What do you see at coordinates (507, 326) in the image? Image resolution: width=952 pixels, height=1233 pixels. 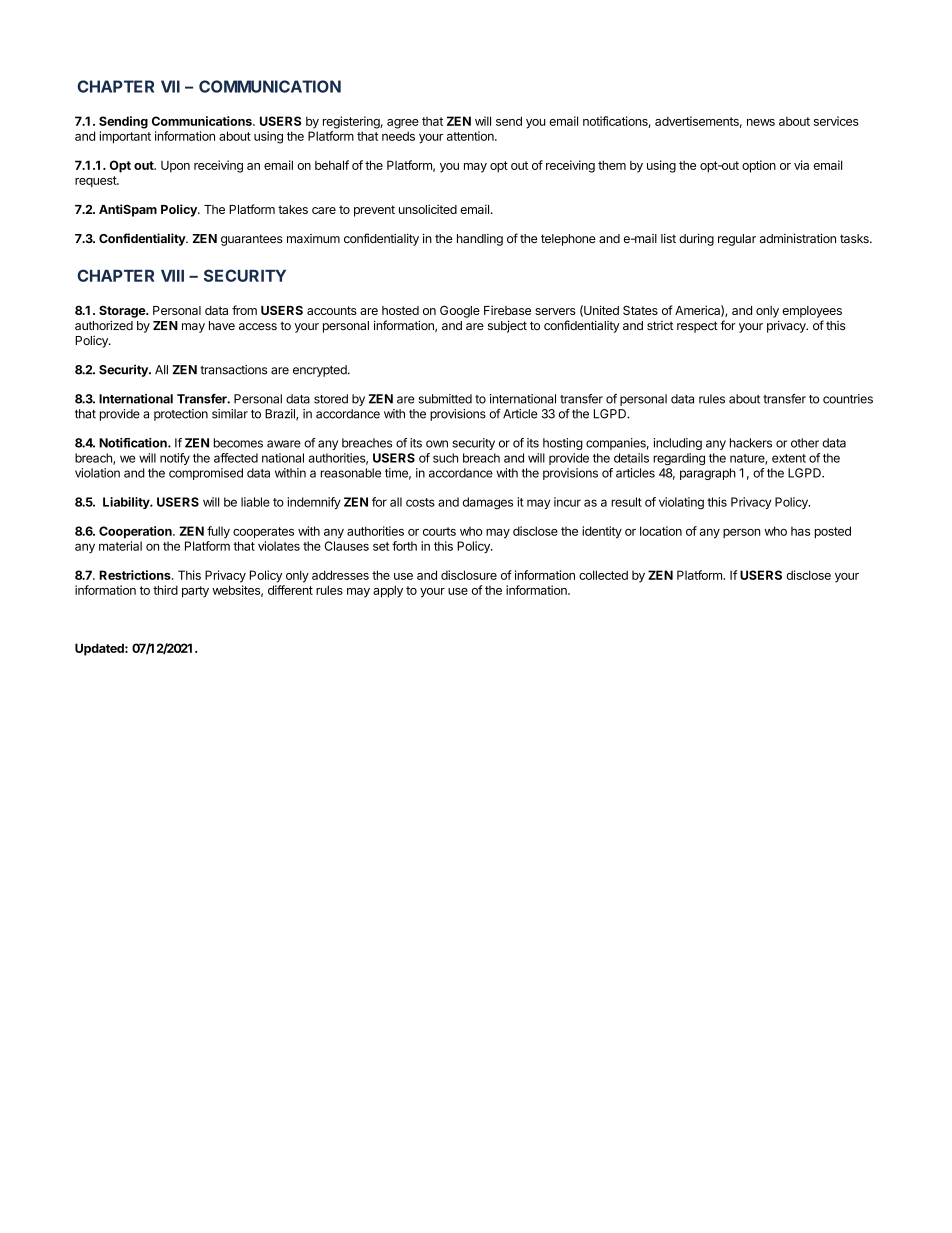 I see `subject` at bounding box center [507, 326].
